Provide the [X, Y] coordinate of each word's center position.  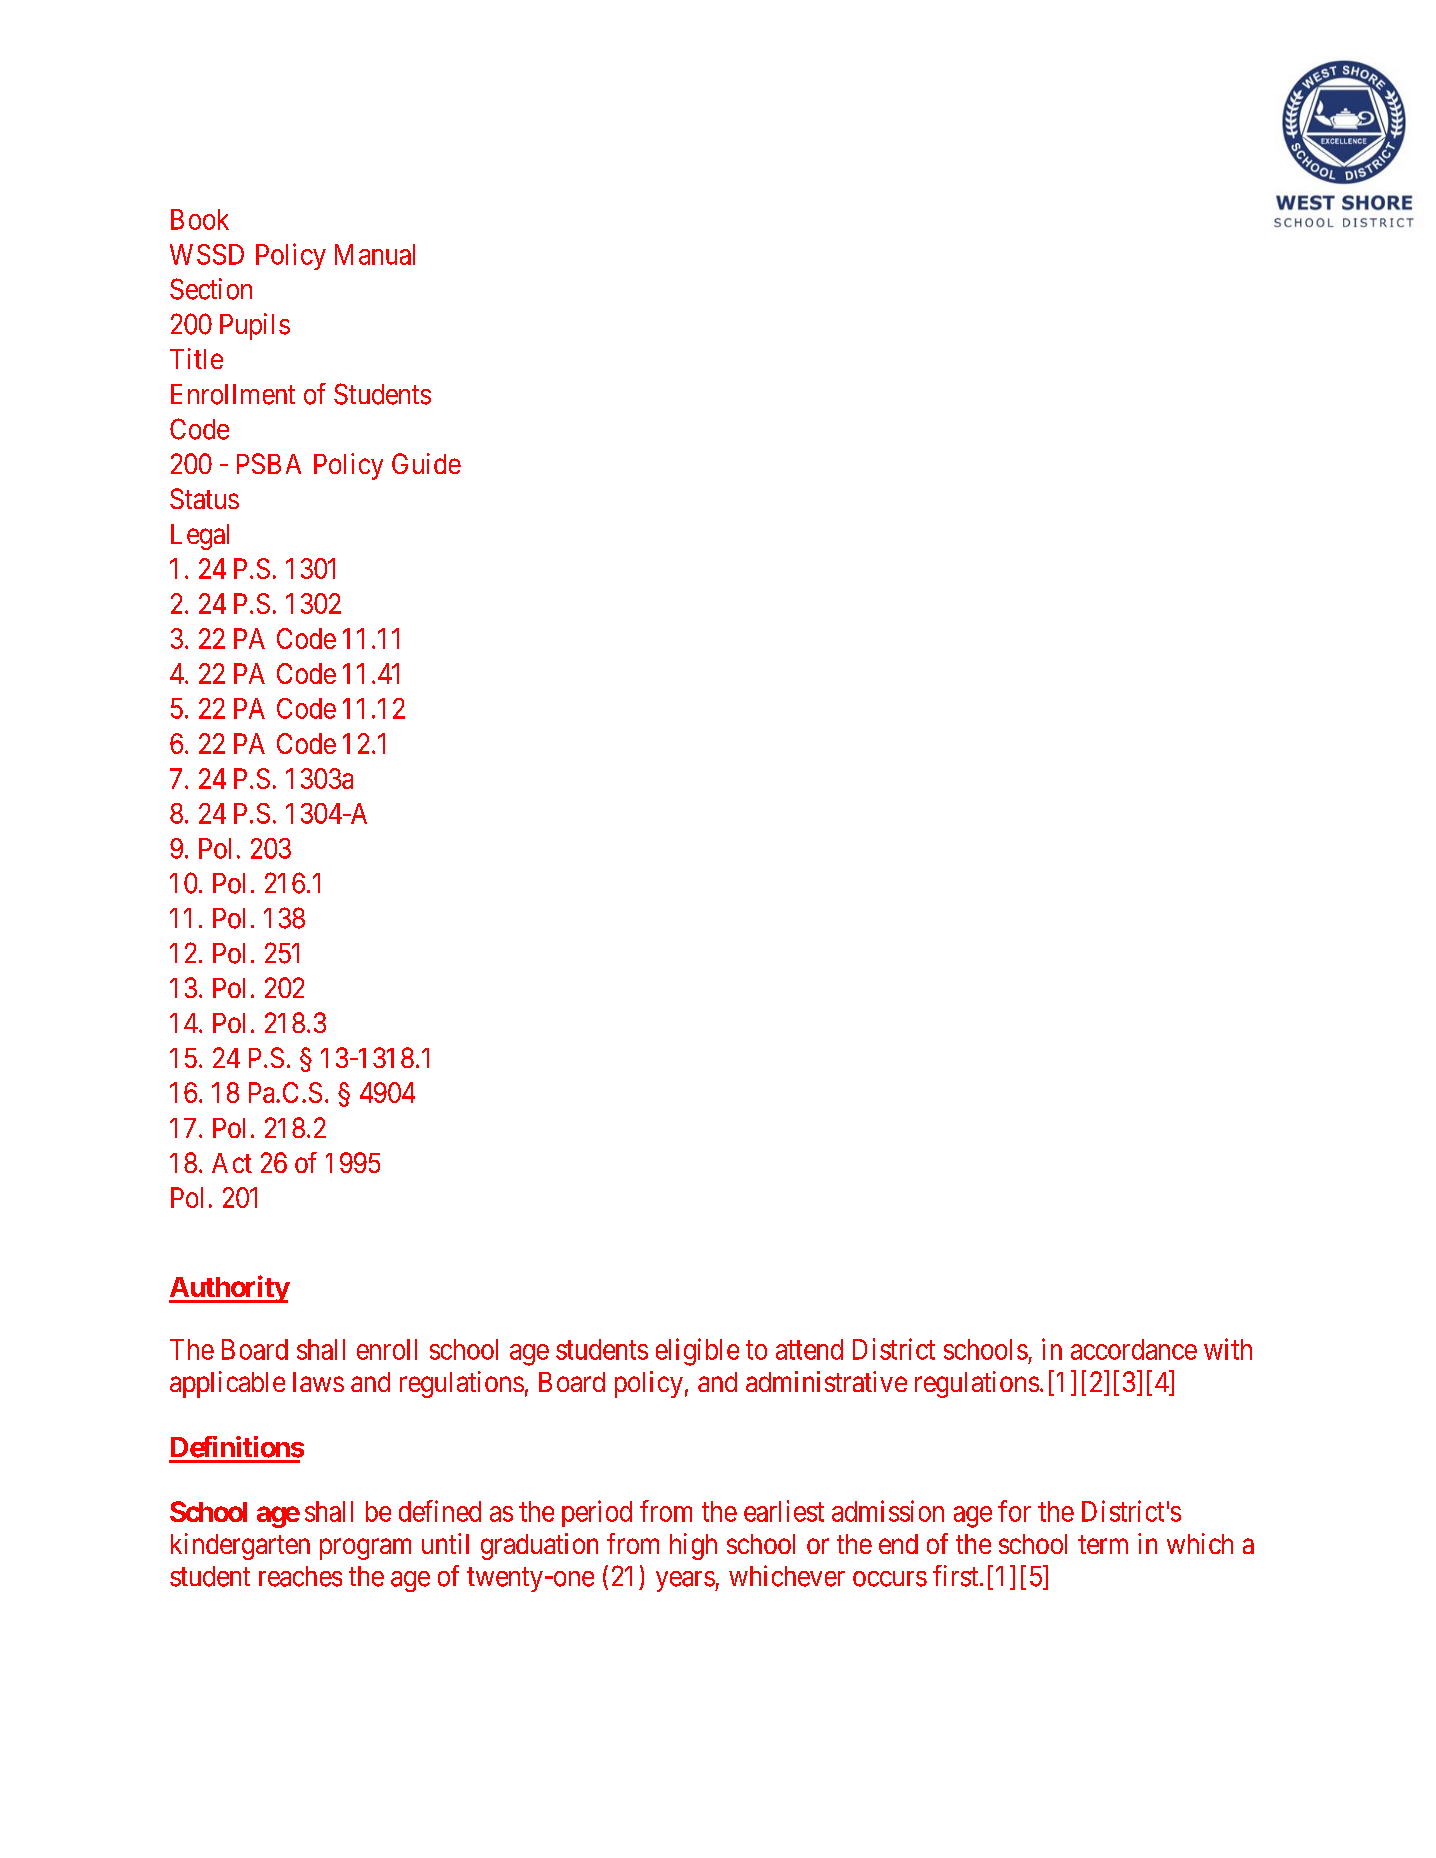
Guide [426, 463]
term [1103, 1544]
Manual [375, 254]
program [365, 1549]
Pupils [255, 326]
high [693, 1546]
